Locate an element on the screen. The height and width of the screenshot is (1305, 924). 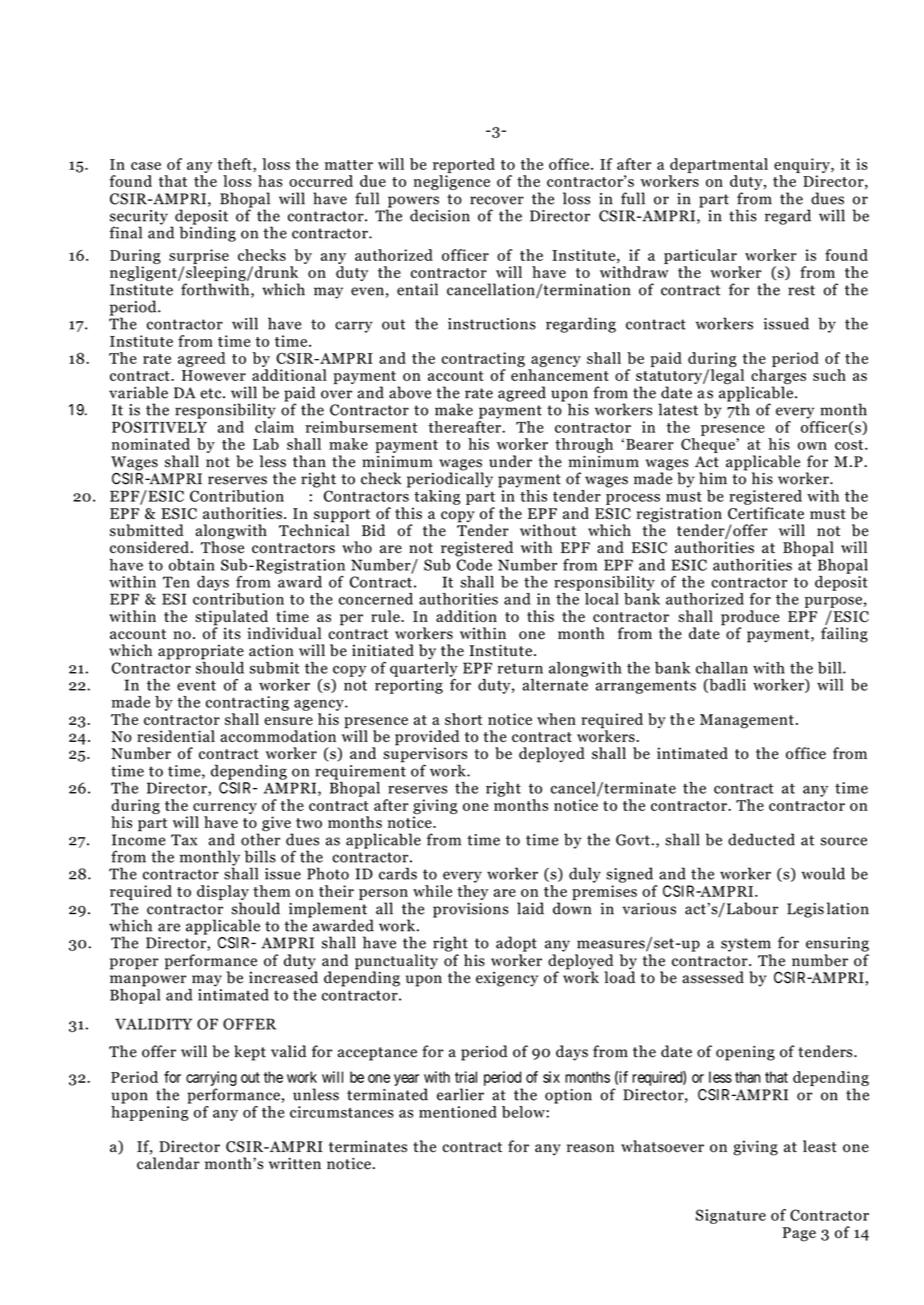
rest is located at coordinates (801, 290).
